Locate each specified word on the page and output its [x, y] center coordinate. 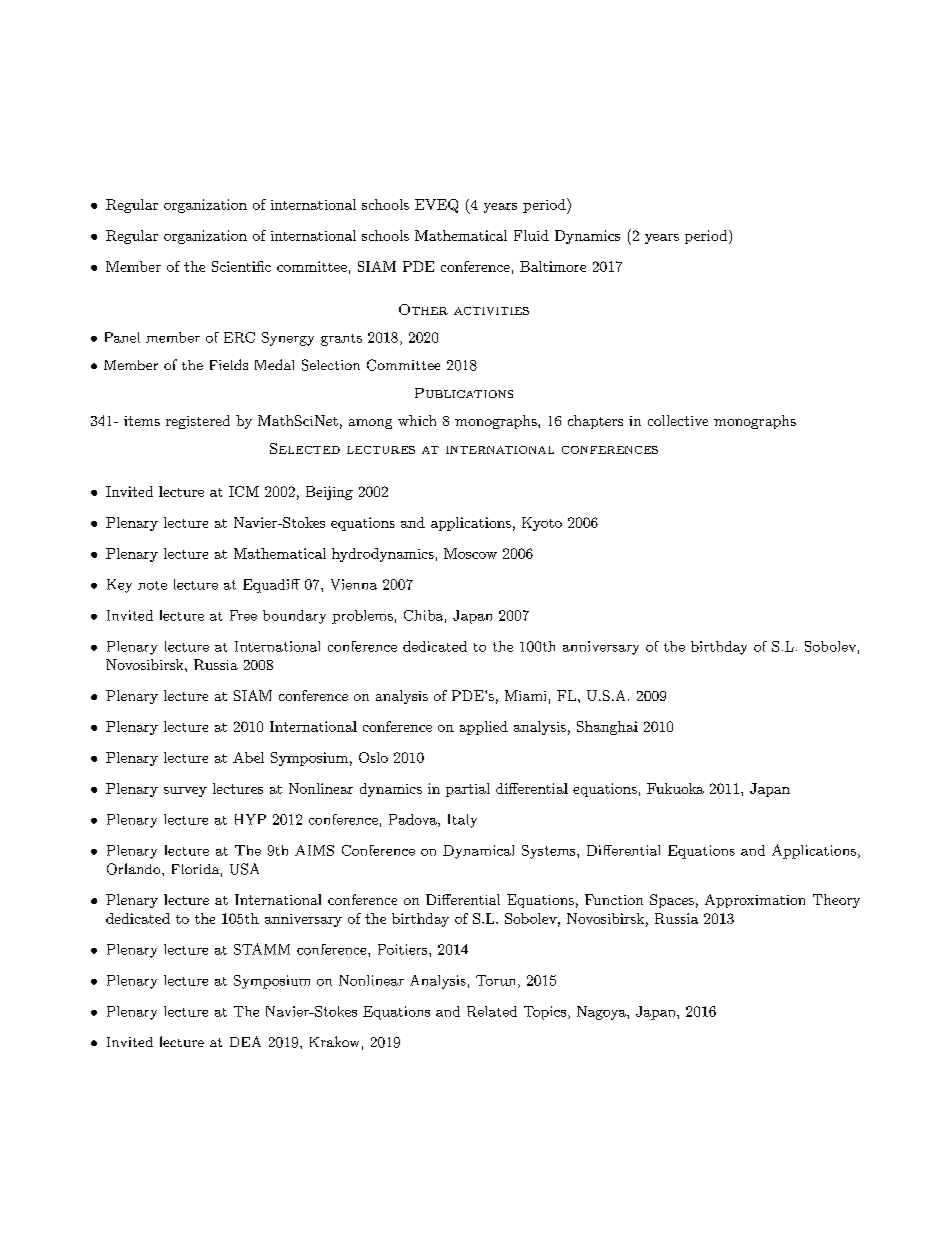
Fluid [531, 235]
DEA [245, 1041]
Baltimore [553, 266]
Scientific [241, 266]
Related [492, 1011]
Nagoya [602, 1013]
